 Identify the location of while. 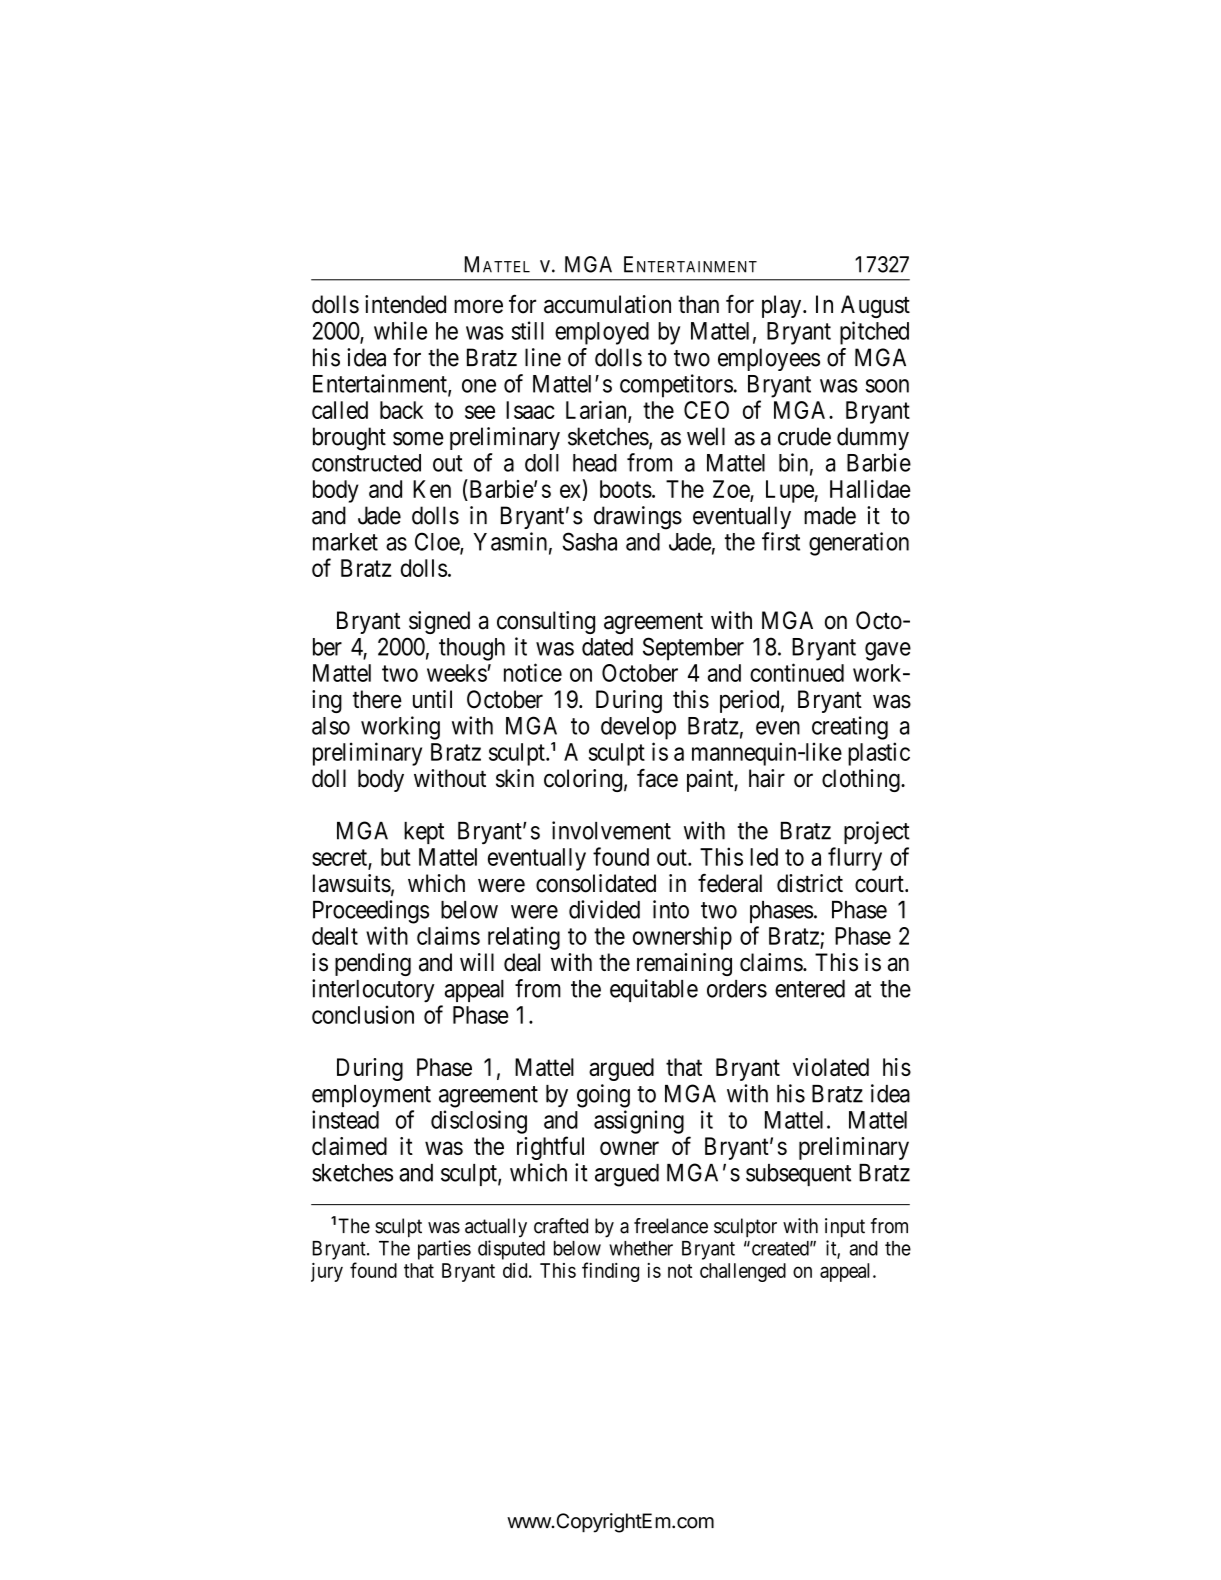
(400, 330).
